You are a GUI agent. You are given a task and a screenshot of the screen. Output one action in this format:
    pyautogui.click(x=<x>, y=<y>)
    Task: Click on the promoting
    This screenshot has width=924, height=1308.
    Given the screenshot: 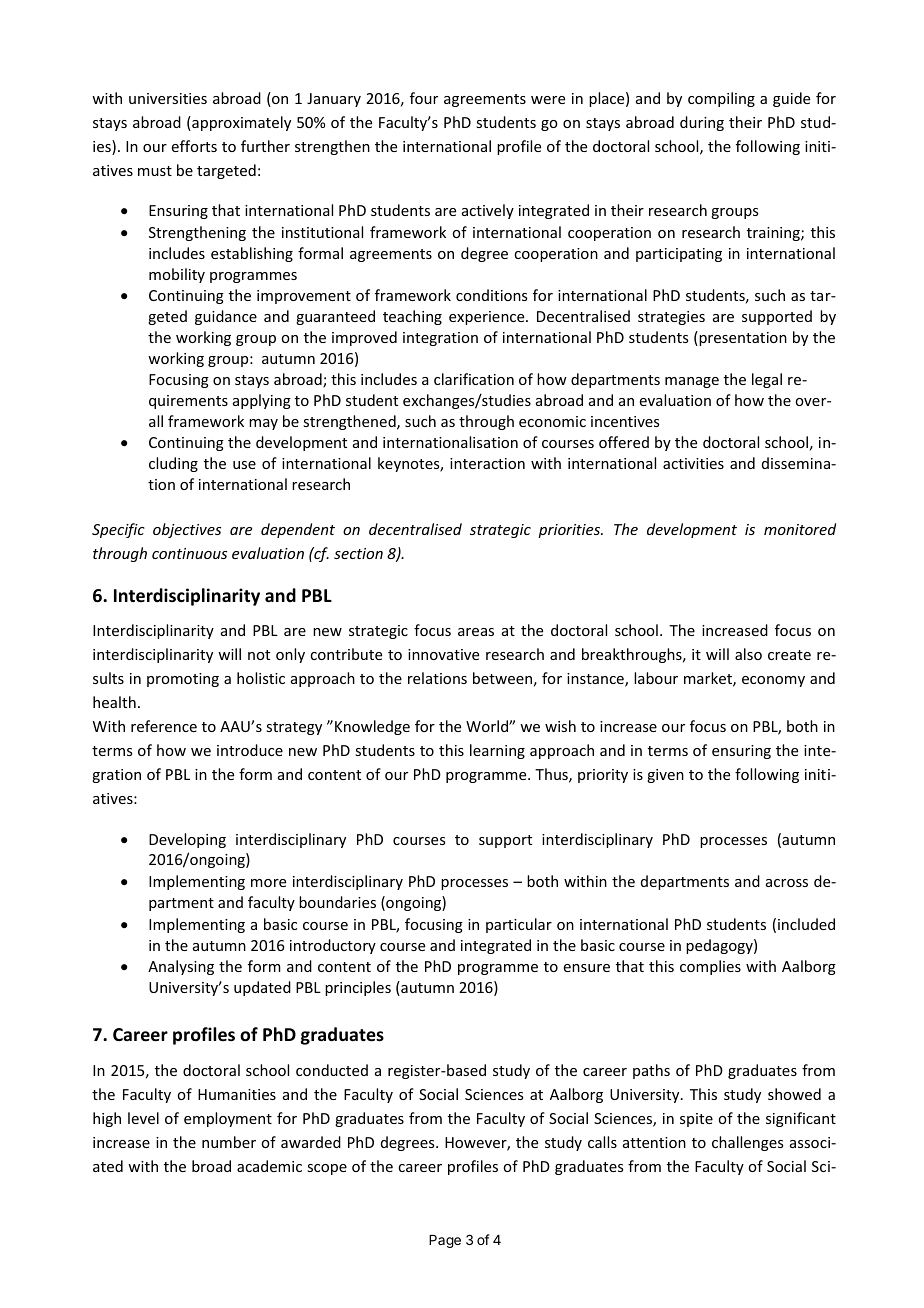 What is the action you would take?
    pyautogui.click(x=183, y=680)
